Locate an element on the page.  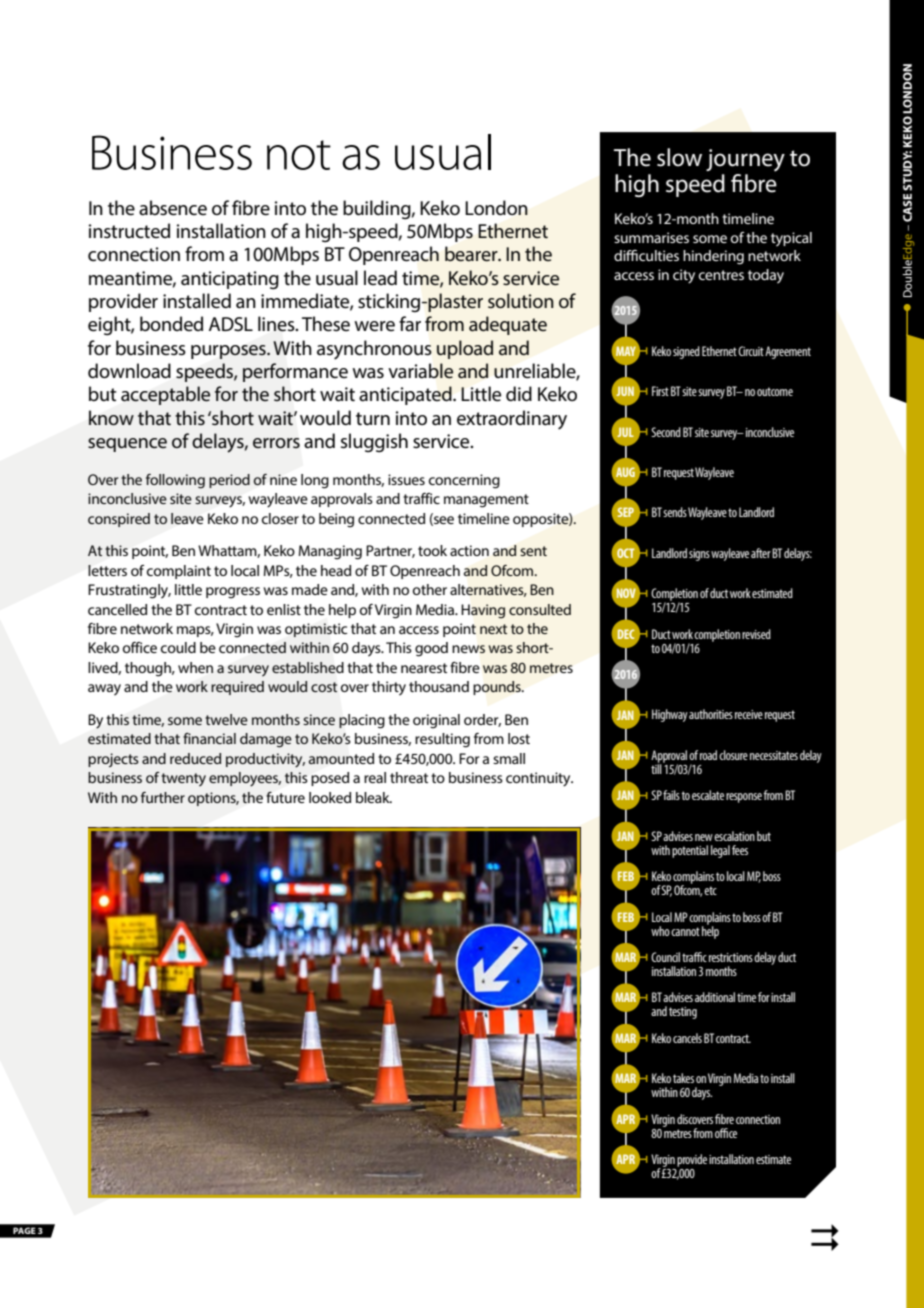
Having is located at coordinates (483, 611).
